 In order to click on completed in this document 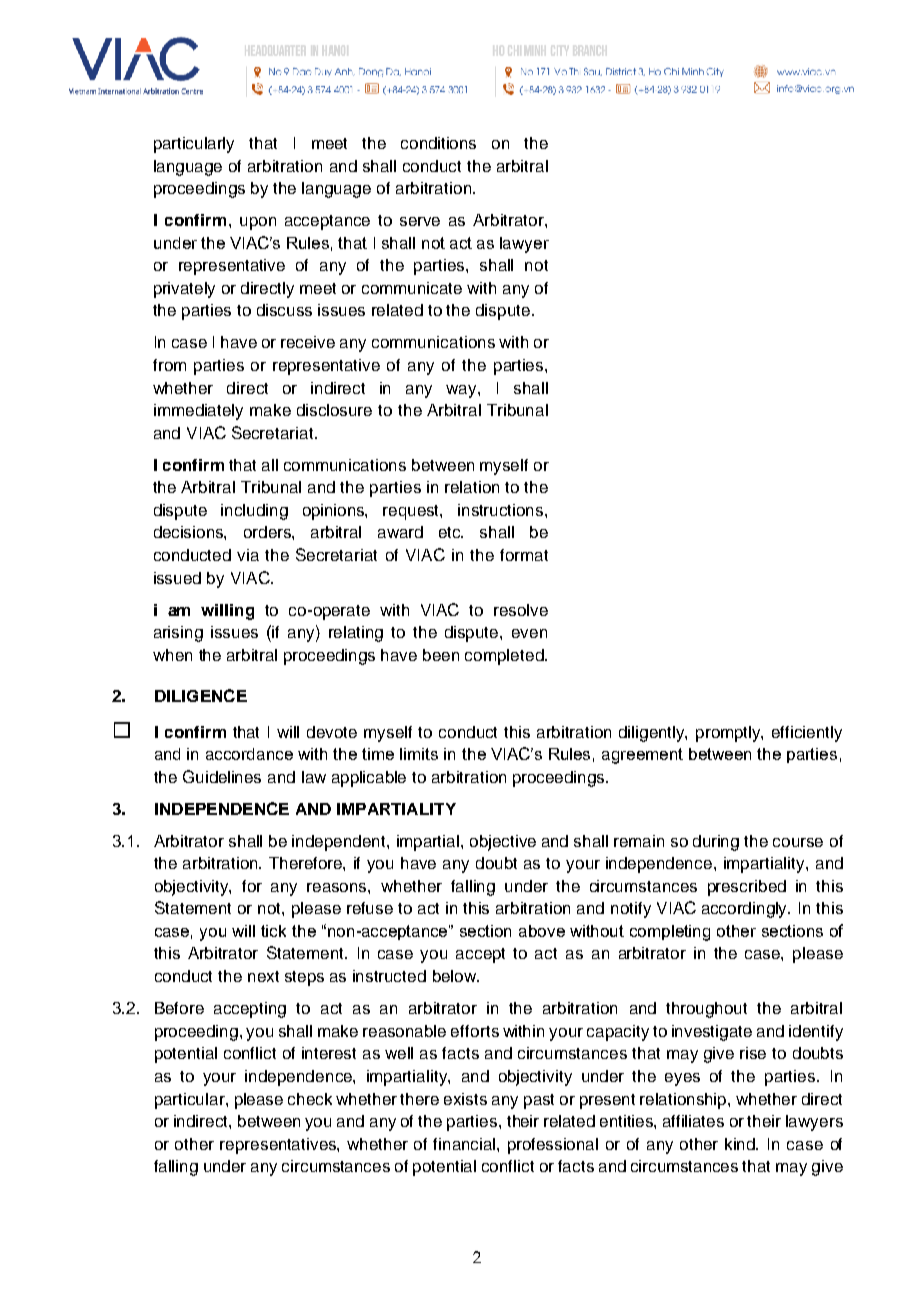, I will do `click(505, 657)`.
